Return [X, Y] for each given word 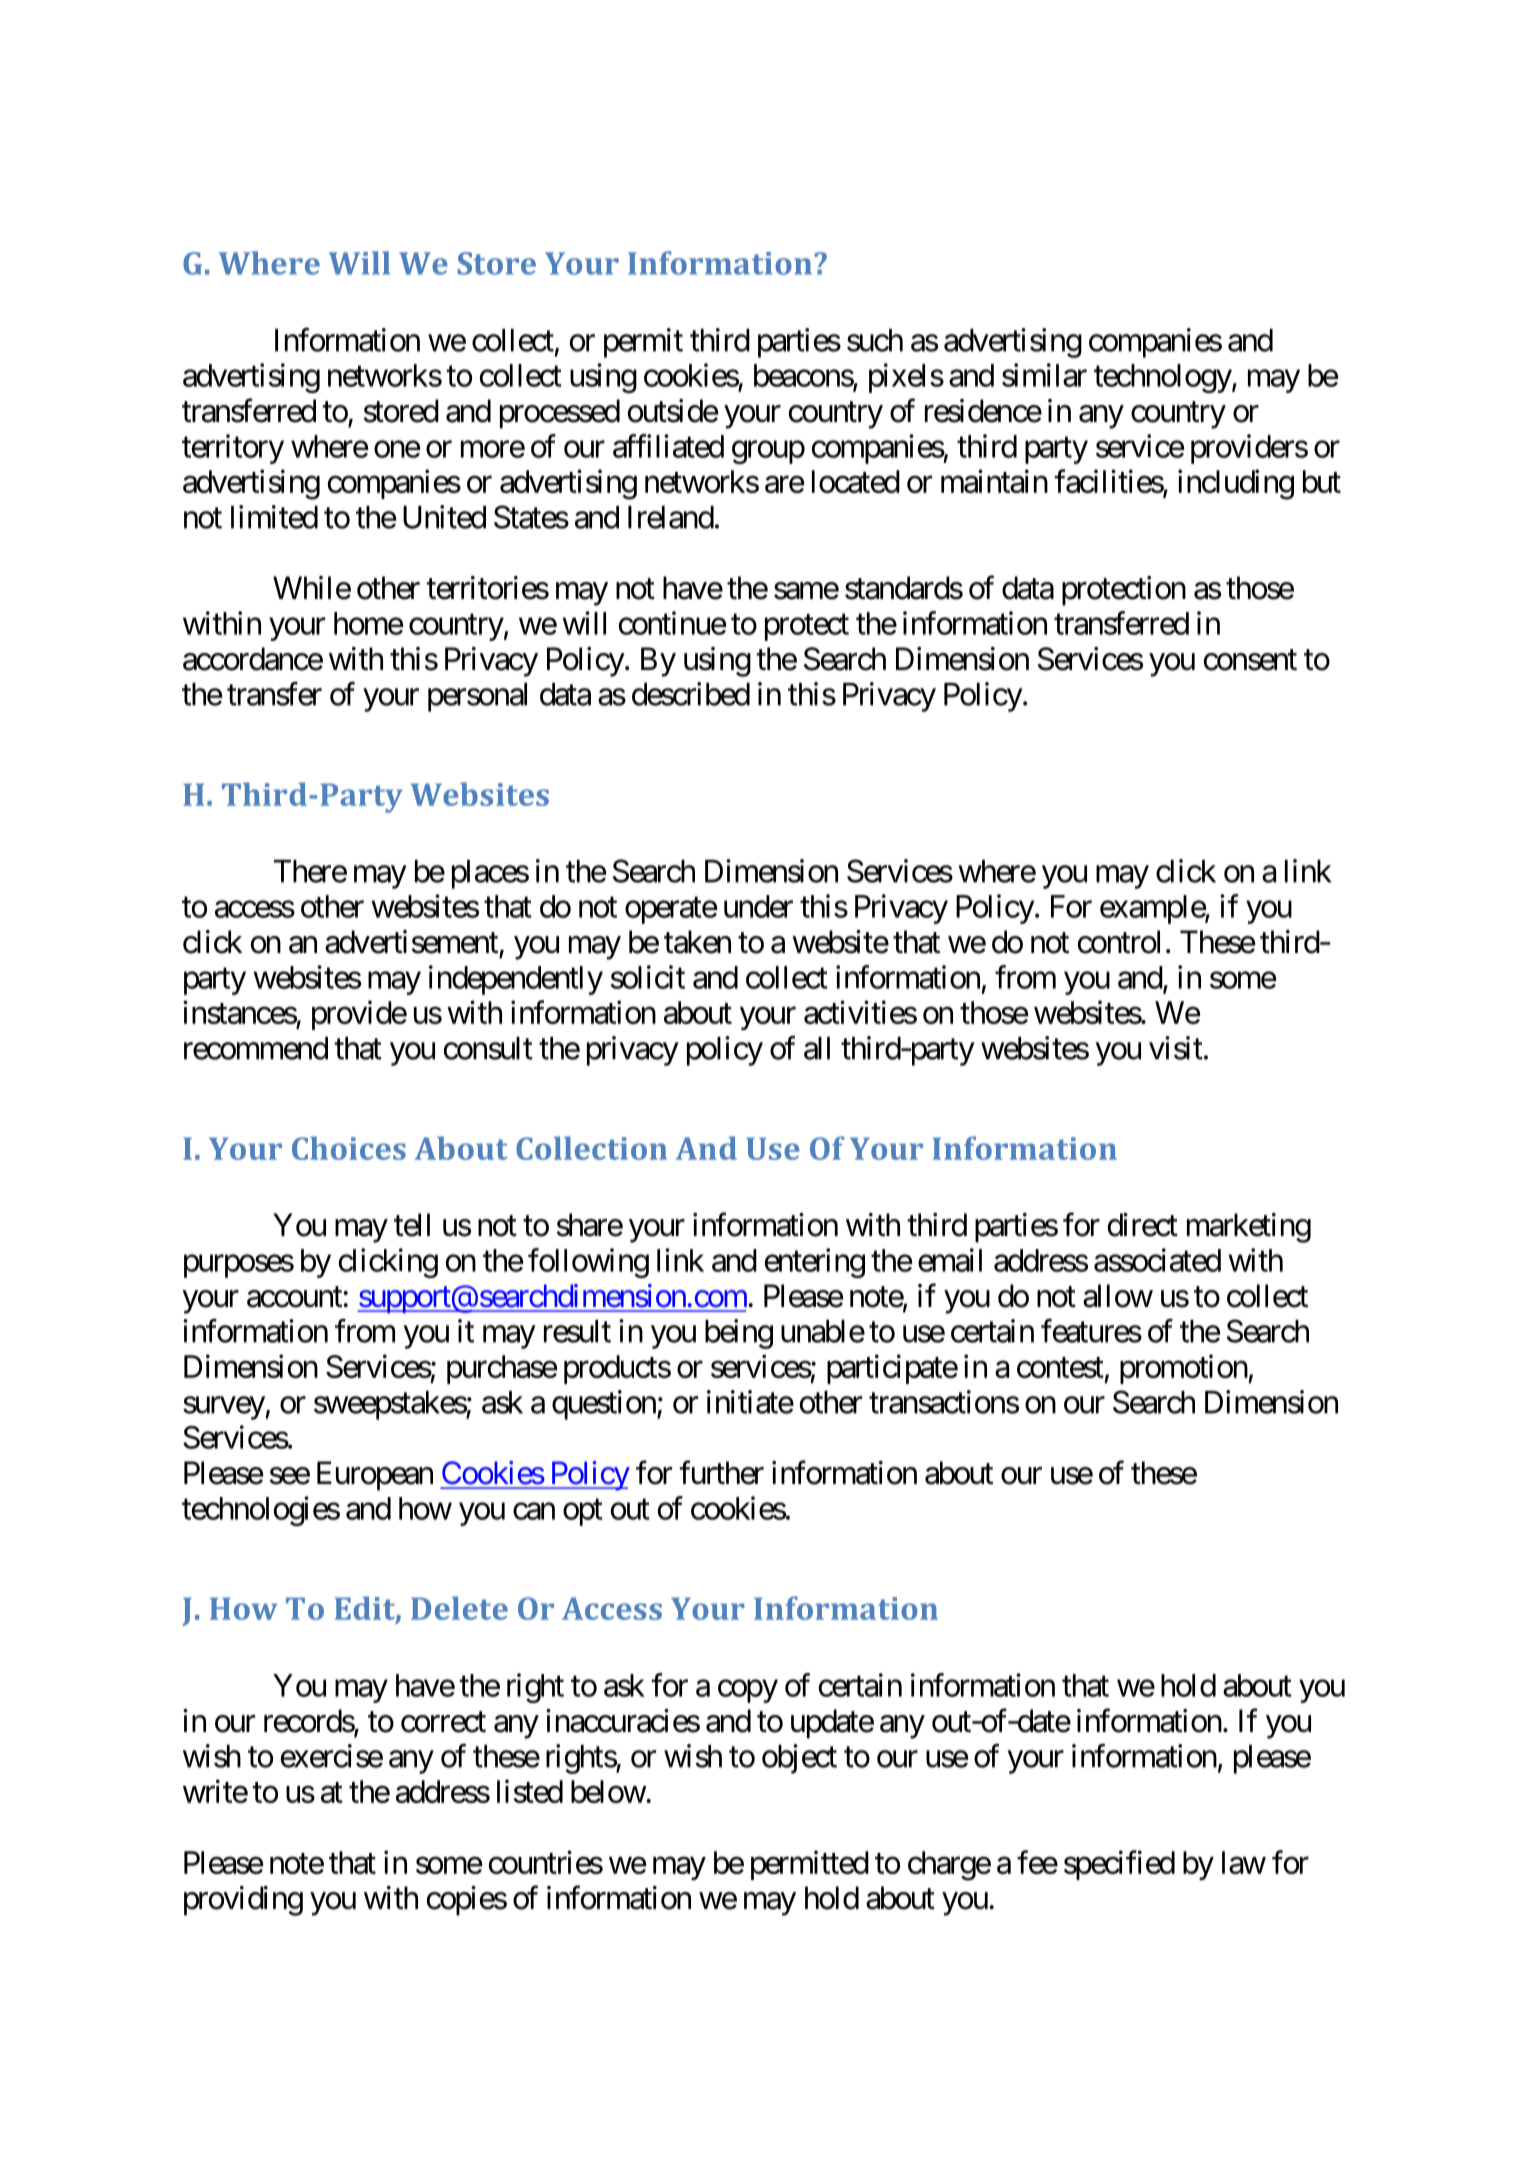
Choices [349, 1148]
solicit [648, 977]
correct [443, 1722]
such [875, 340]
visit [1176, 1048]
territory [233, 449]
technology [1163, 378]
